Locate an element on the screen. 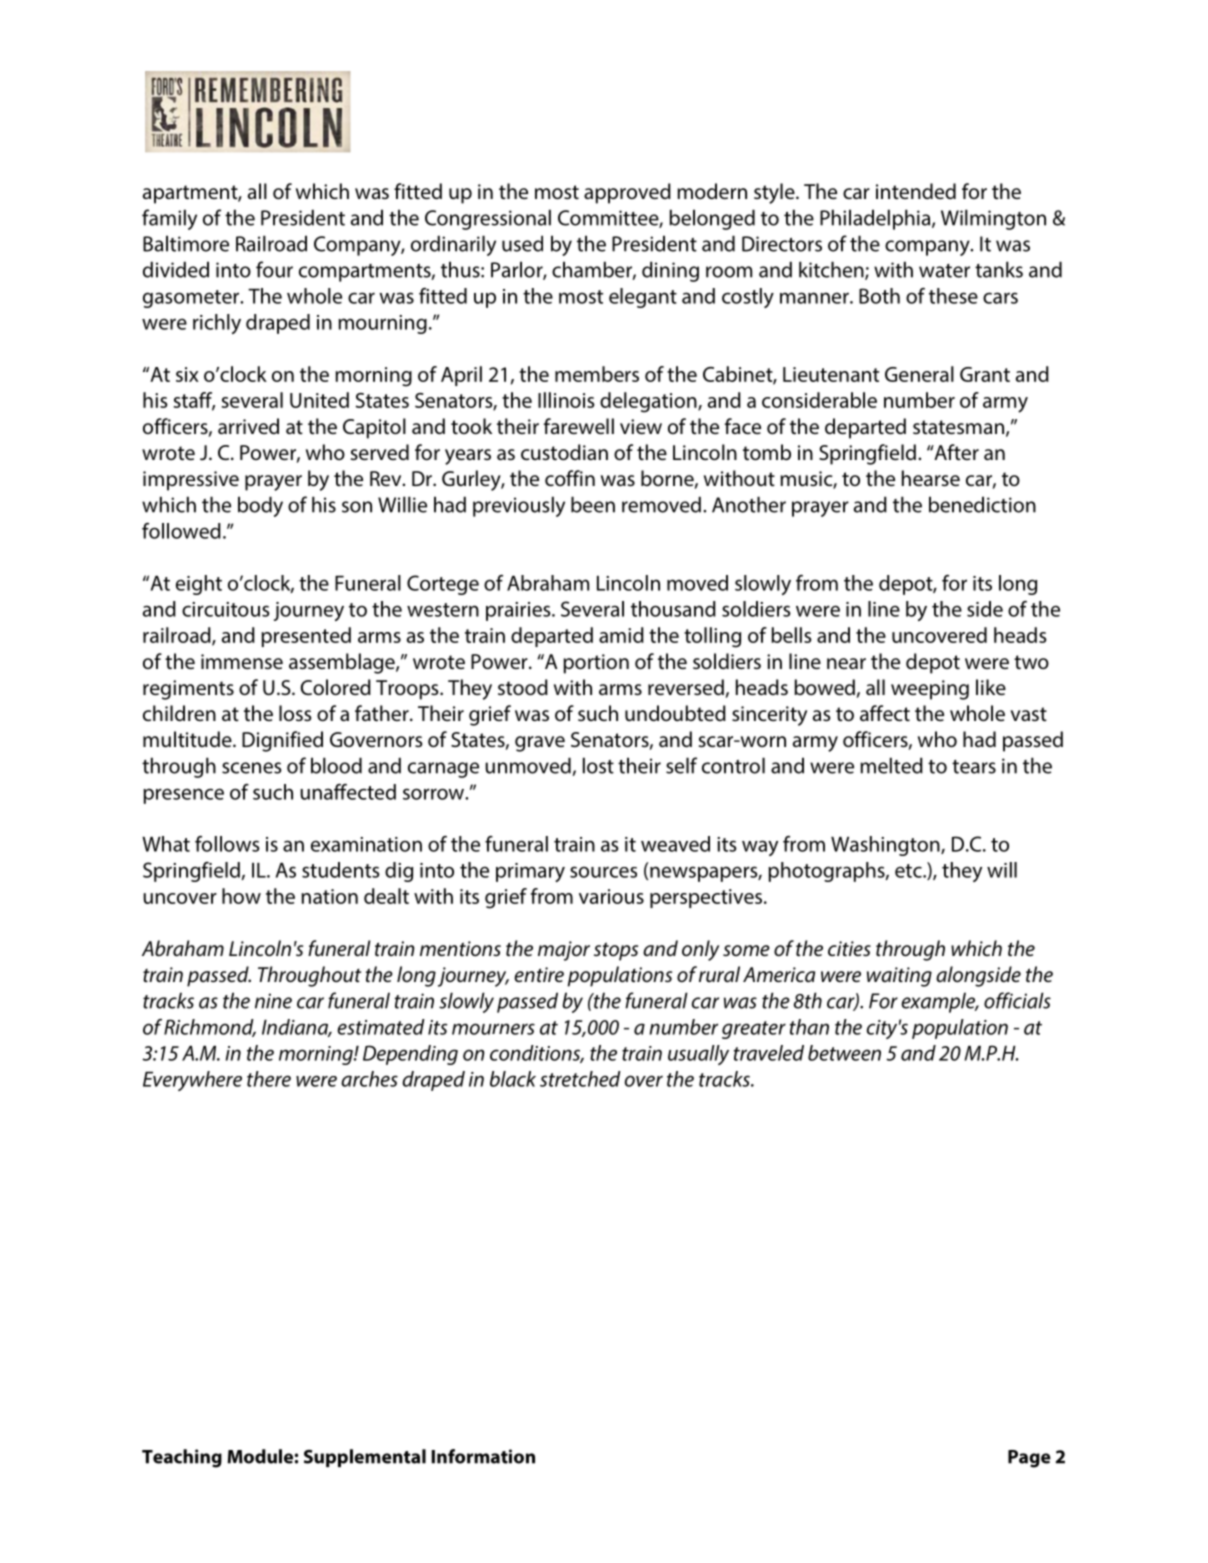  amid is located at coordinates (621, 635).
